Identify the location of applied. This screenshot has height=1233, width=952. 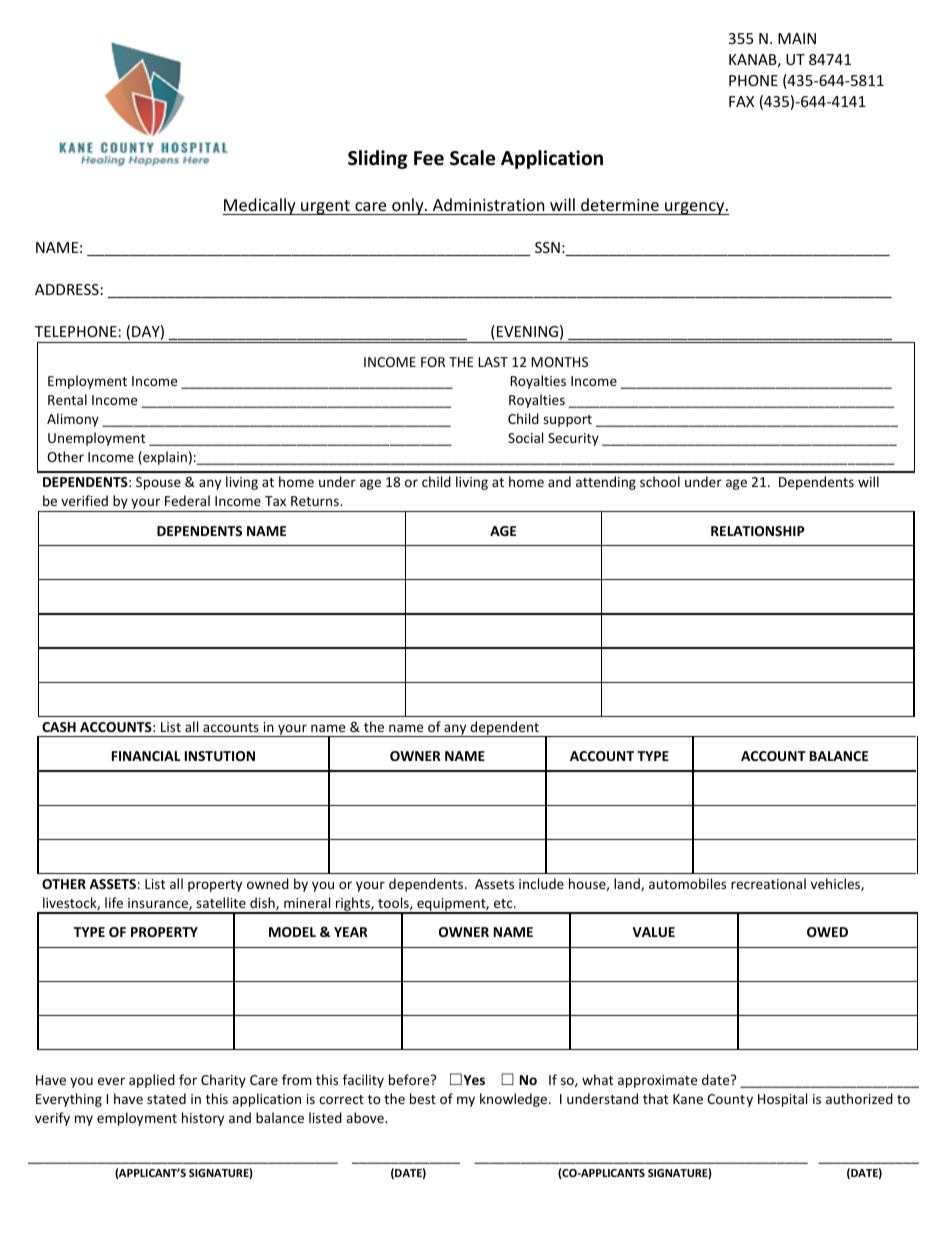
(152, 1081).
